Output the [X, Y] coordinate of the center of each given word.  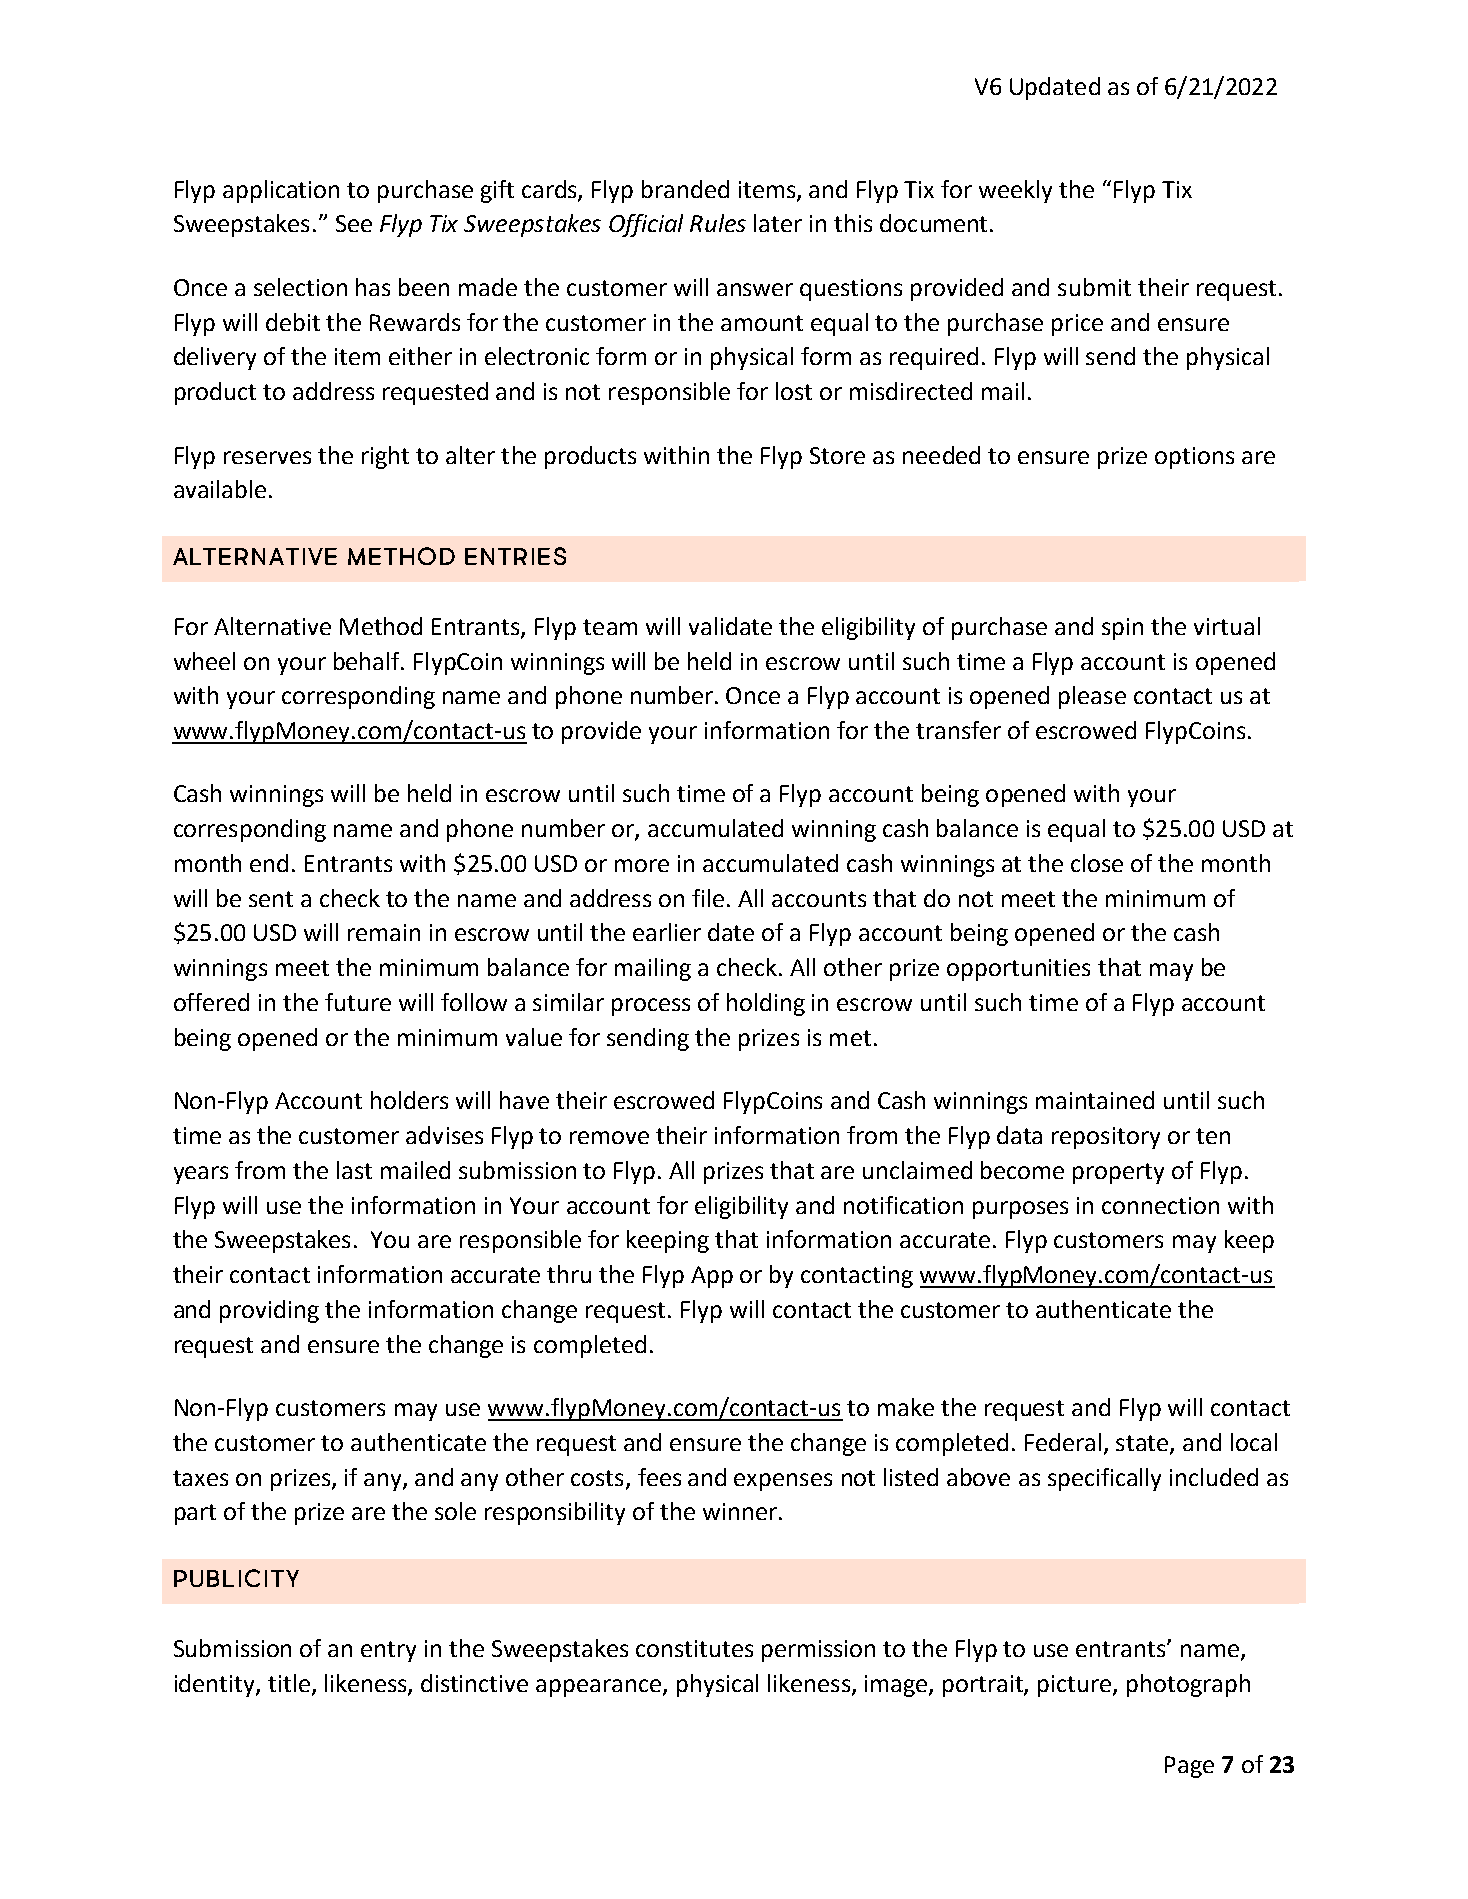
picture [1076, 1686]
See [354, 223]
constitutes [694, 1648]
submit [1094, 287]
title [289, 1683]
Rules [718, 223]
